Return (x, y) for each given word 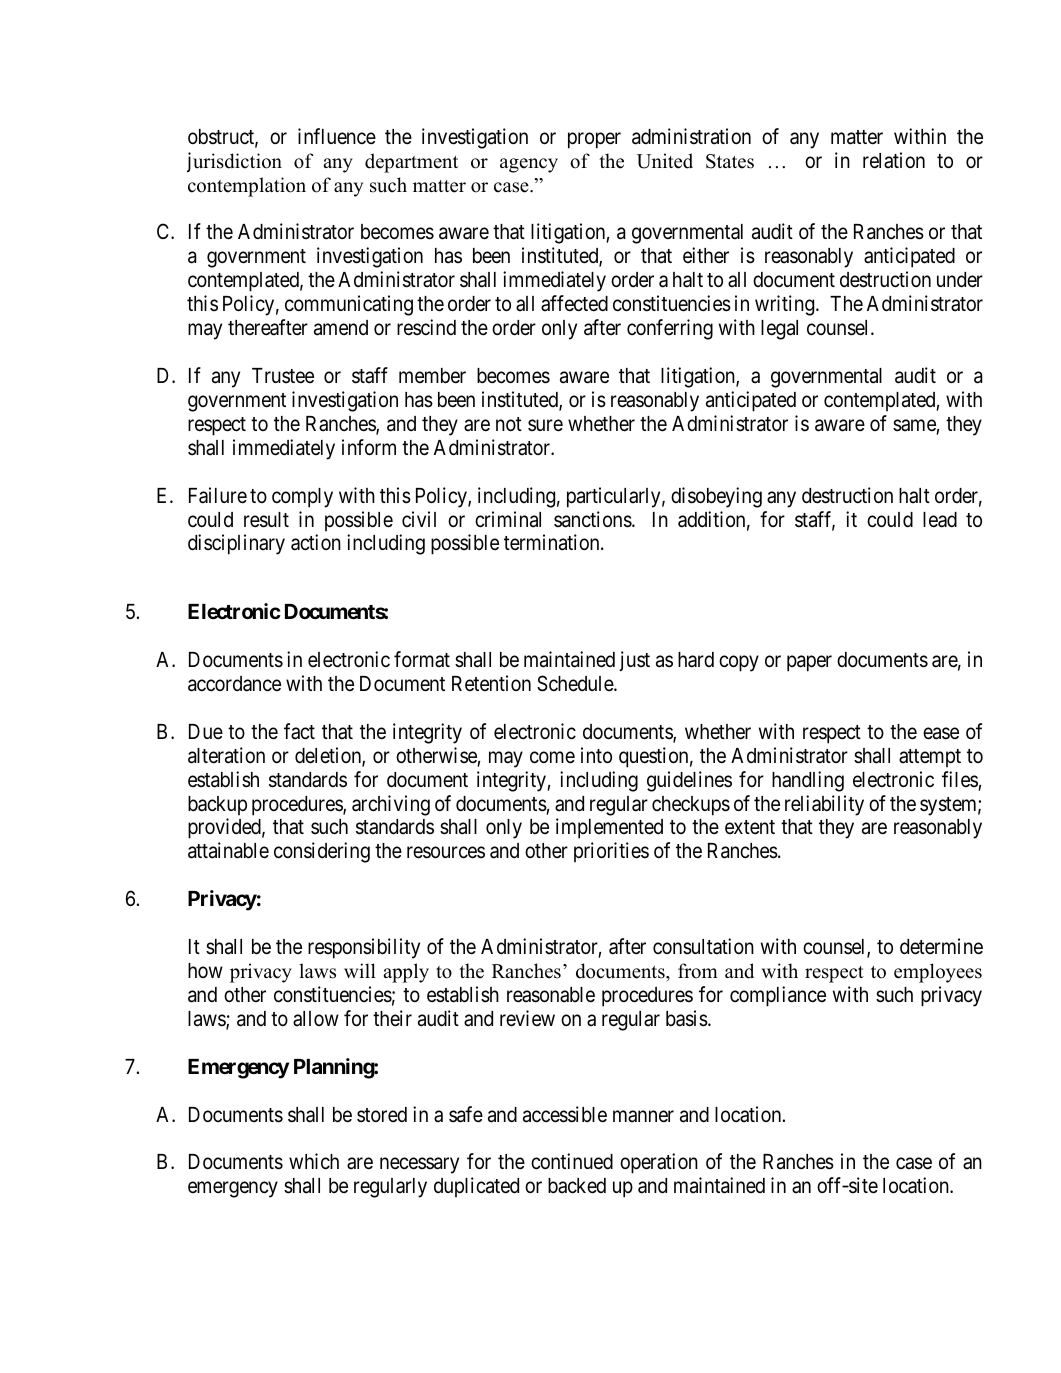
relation (894, 160)
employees (938, 973)
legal (779, 330)
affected (574, 303)
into (596, 755)
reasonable (551, 995)
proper (594, 140)
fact (299, 731)
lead (940, 520)
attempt (930, 758)
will (360, 970)
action (316, 542)
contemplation (247, 187)
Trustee (283, 376)
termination (553, 542)
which (314, 1161)
